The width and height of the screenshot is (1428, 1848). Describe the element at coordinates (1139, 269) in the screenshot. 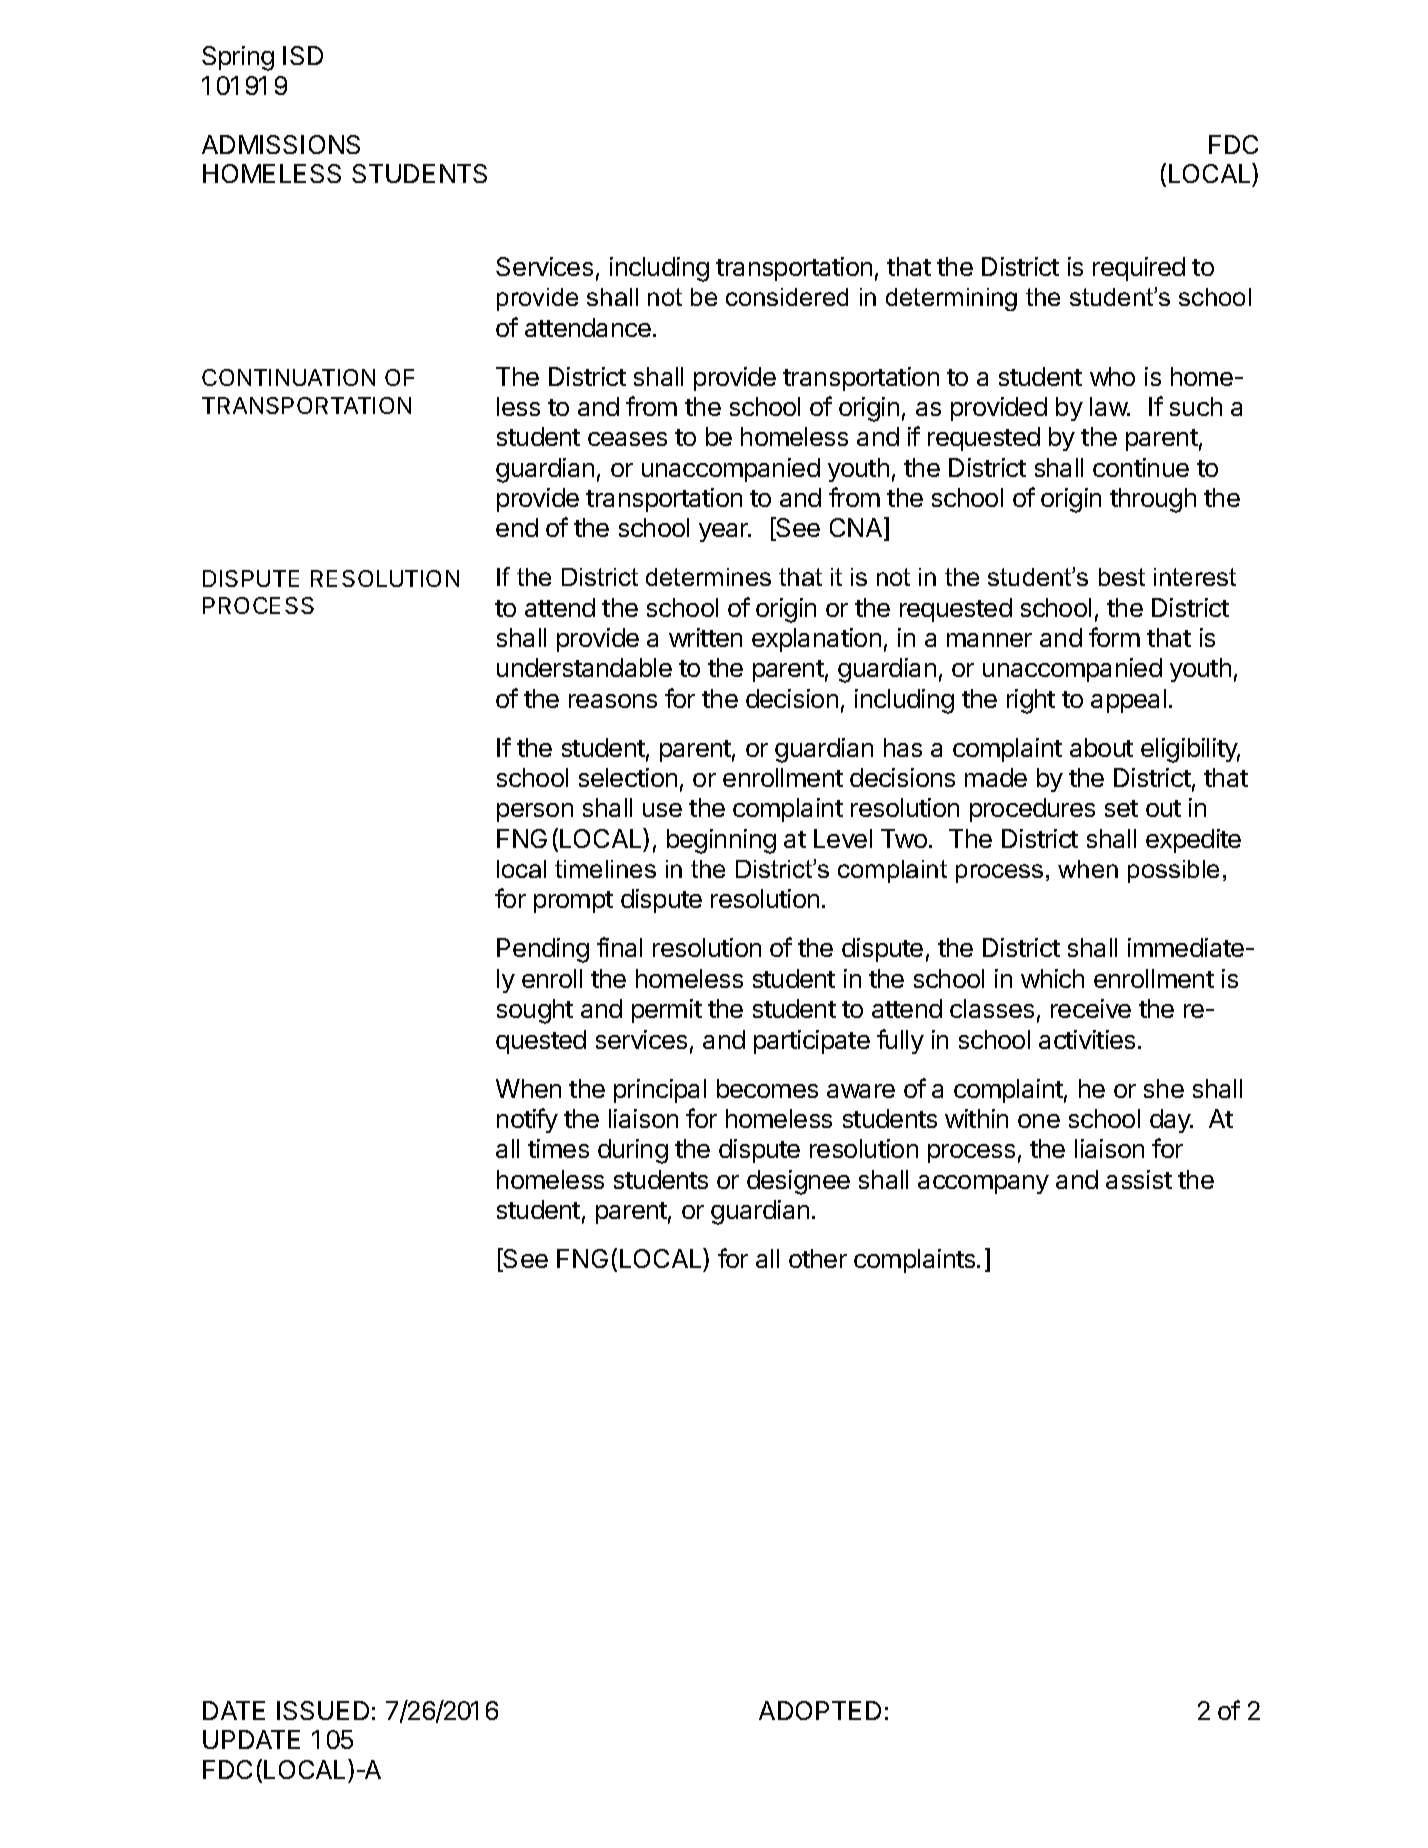

I see `required` at that location.
